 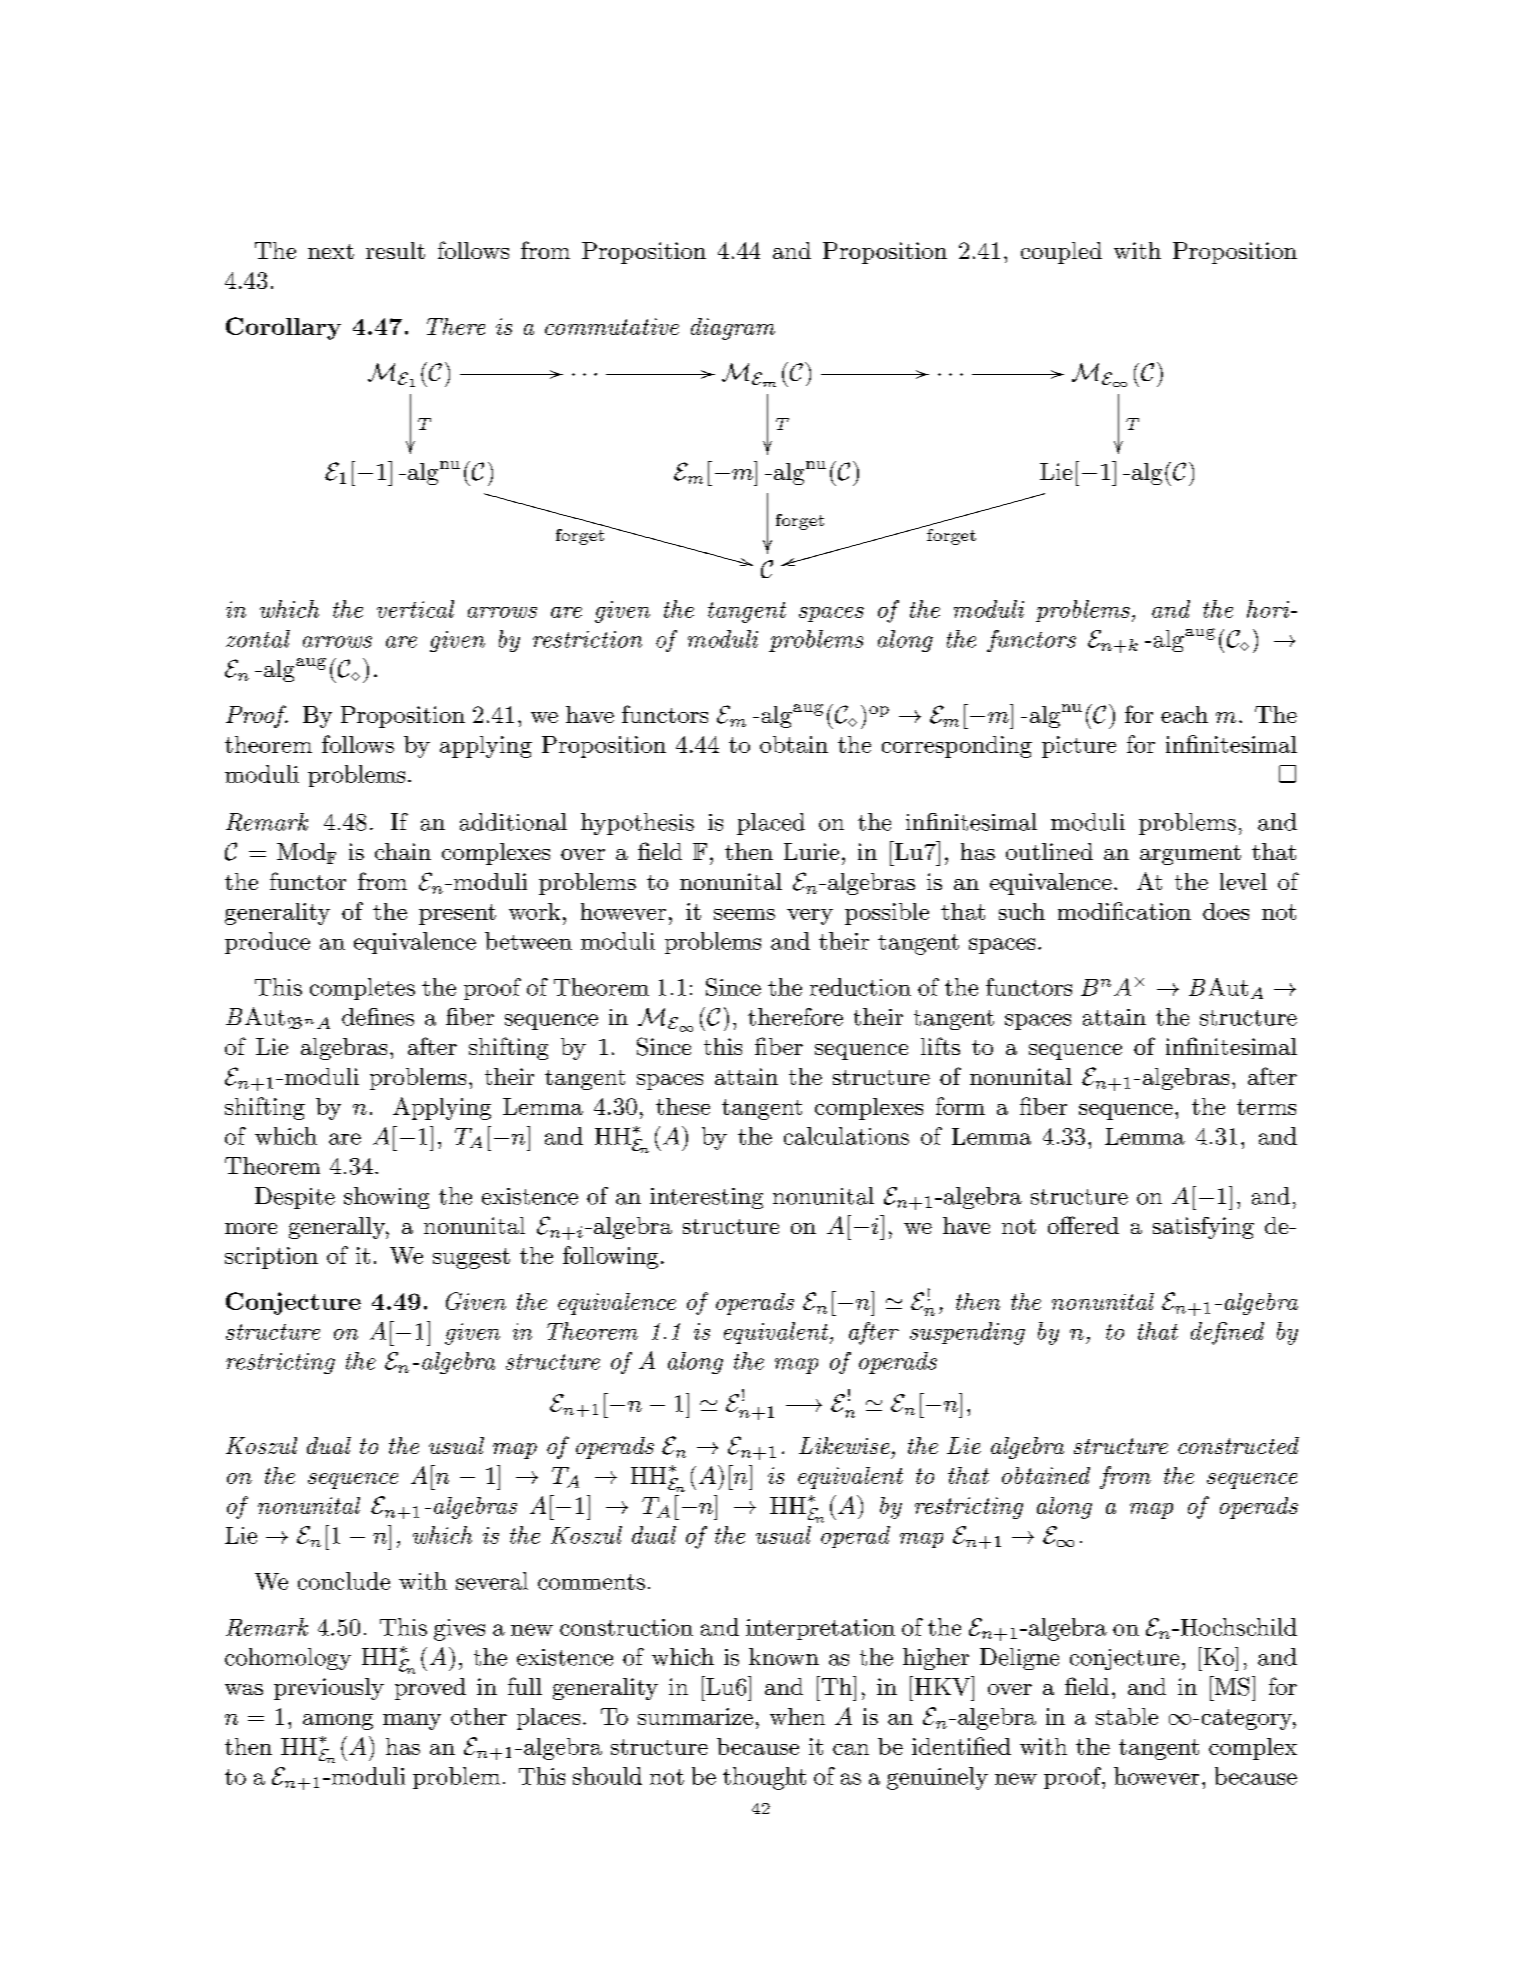 I want to click on vertical, so click(x=415, y=609).
